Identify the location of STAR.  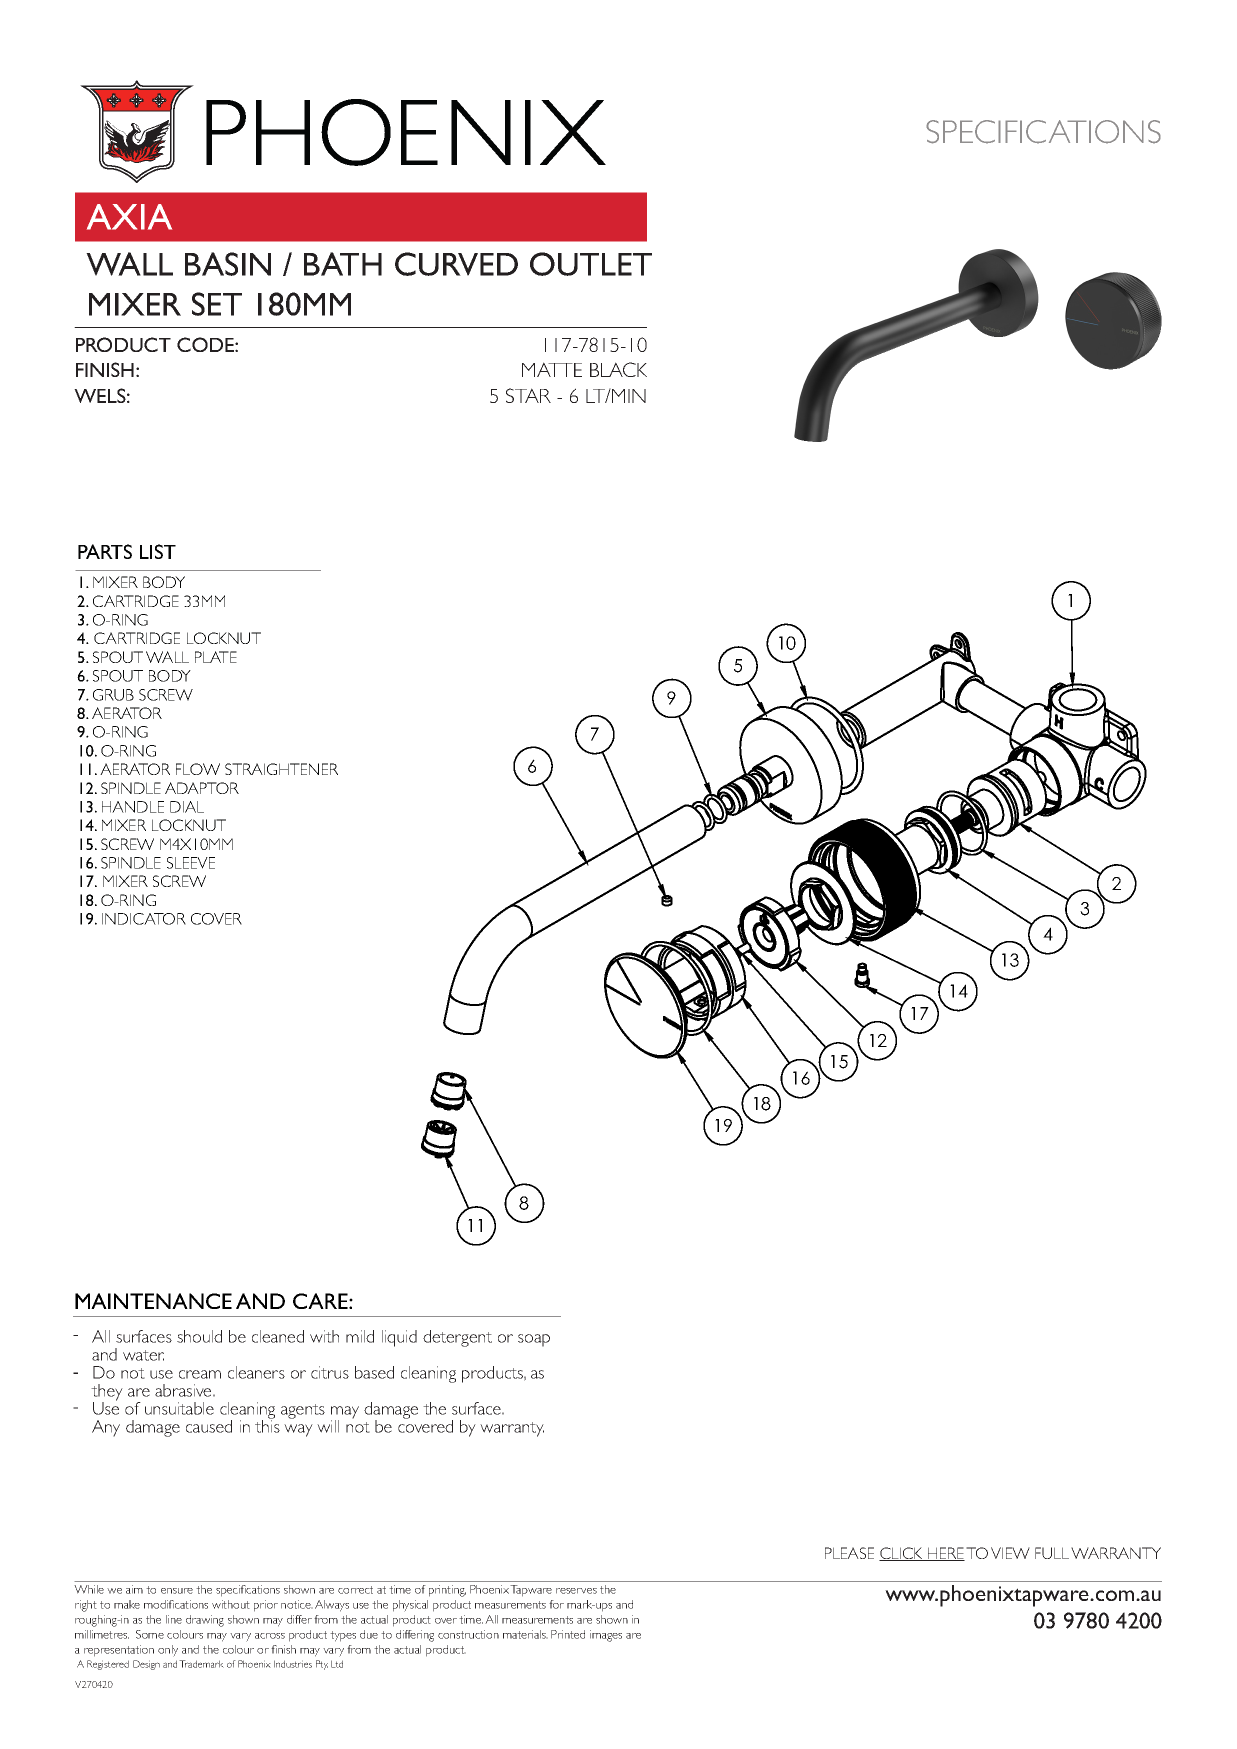
(528, 395).
